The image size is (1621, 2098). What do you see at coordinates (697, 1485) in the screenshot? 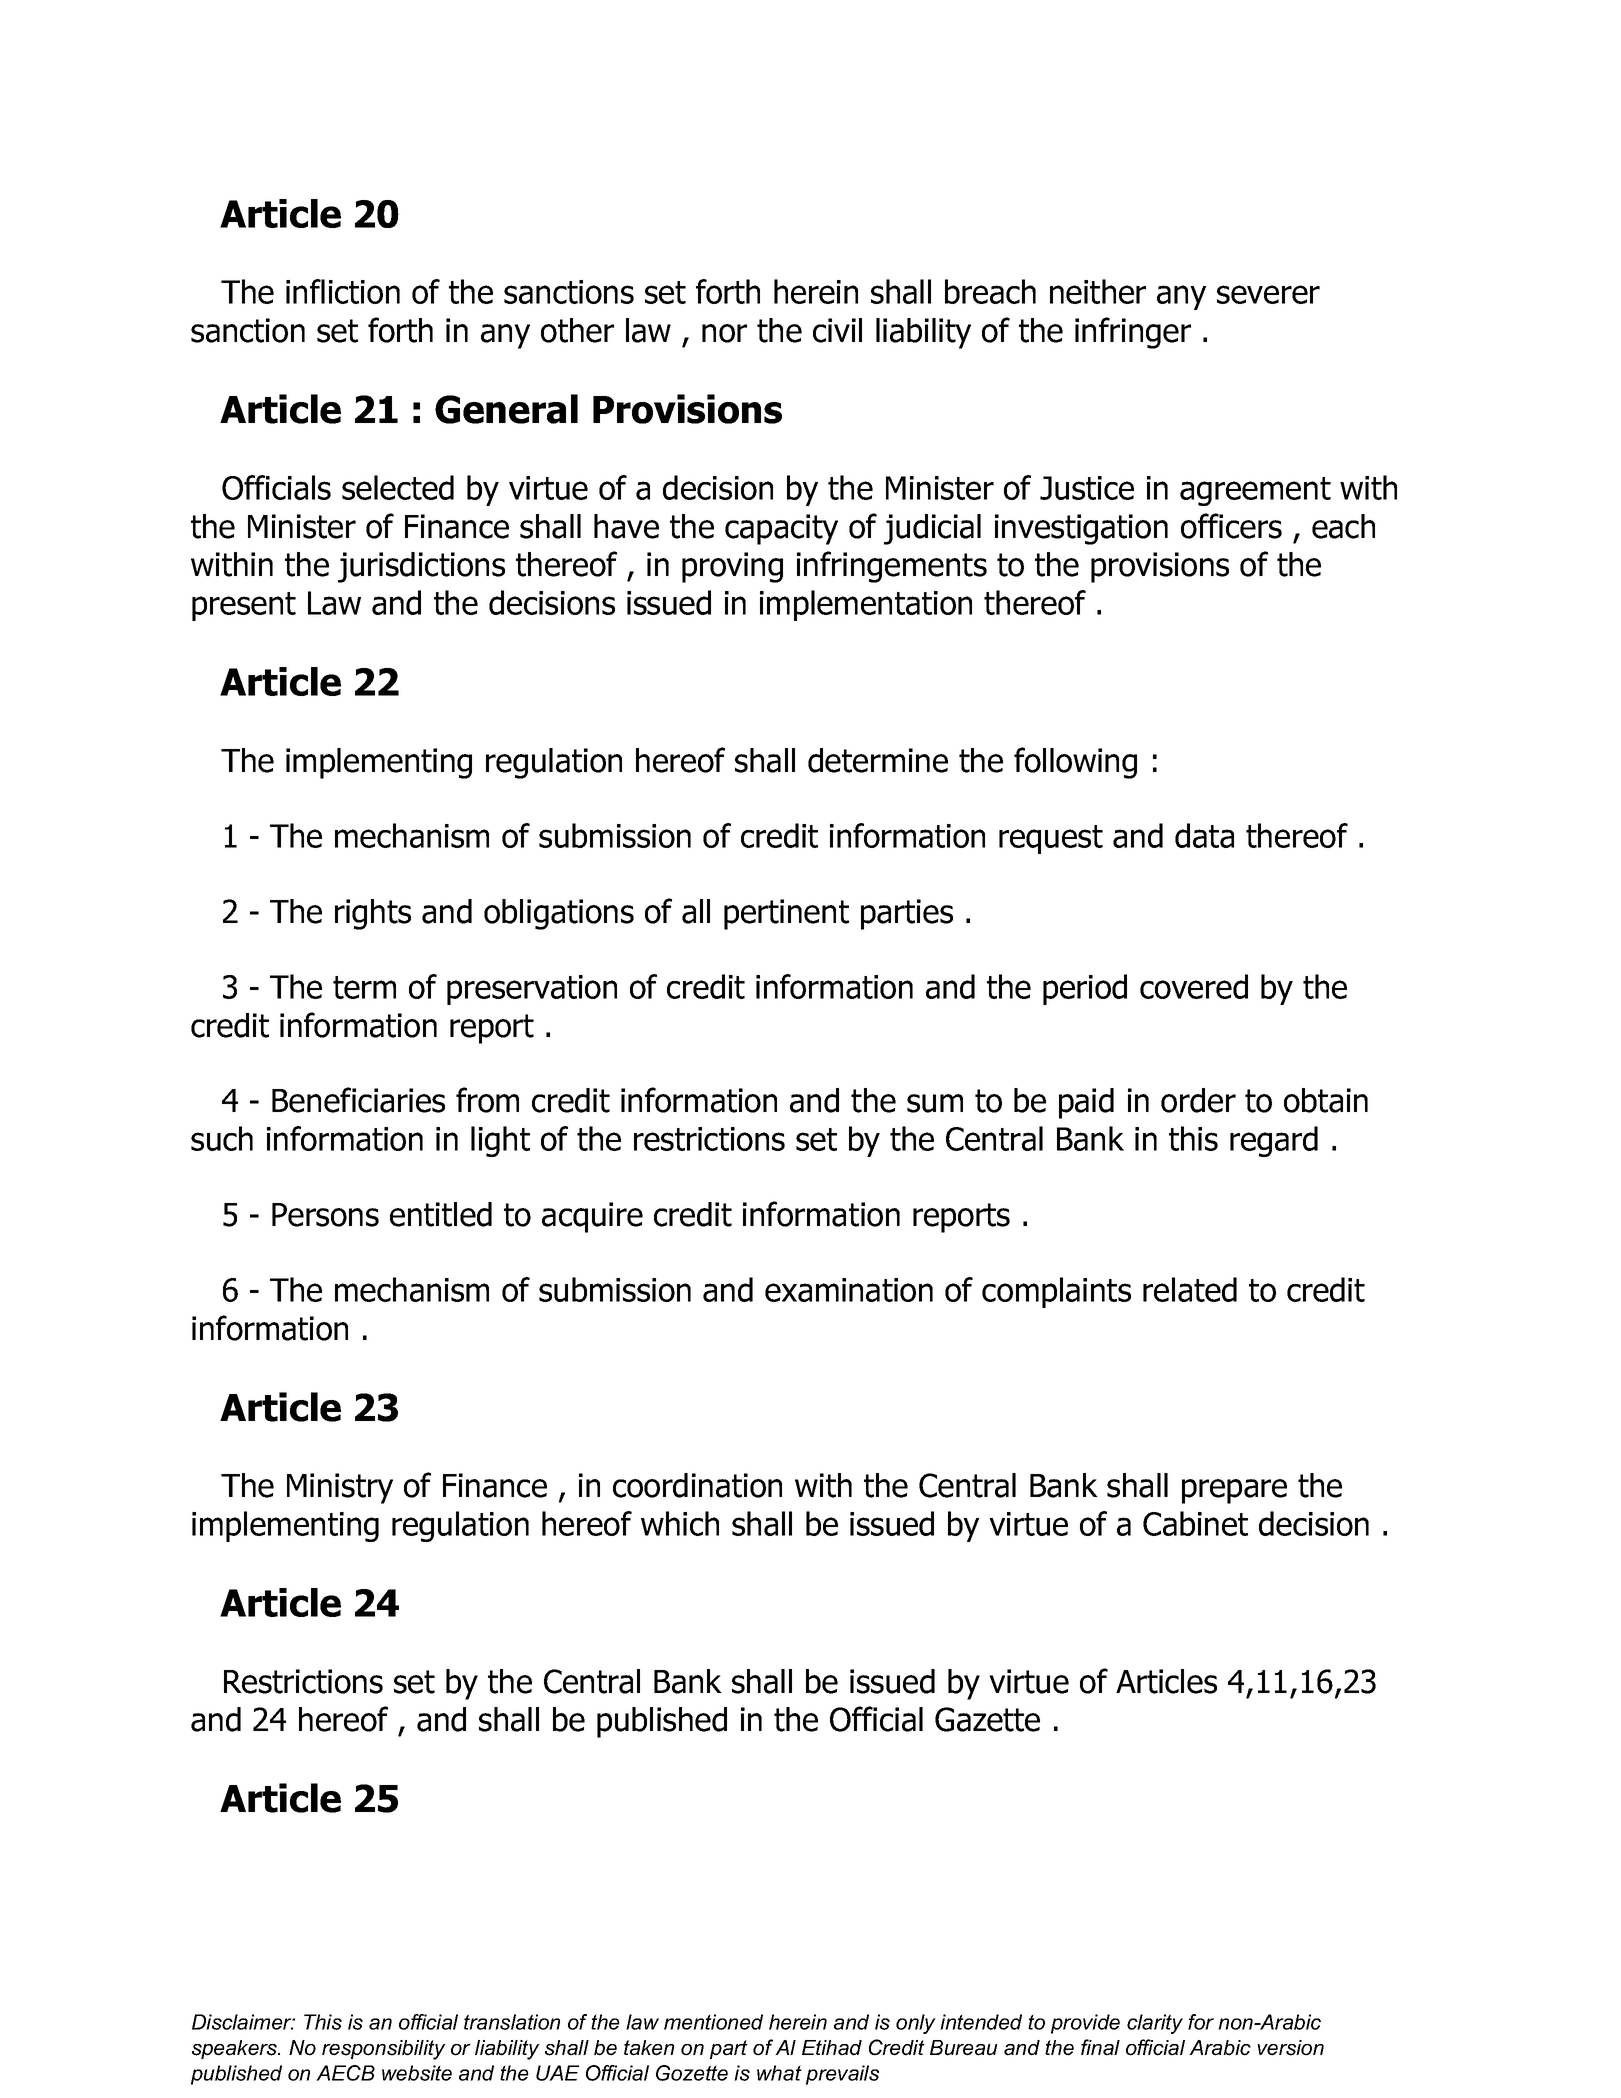
I see `coordination` at bounding box center [697, 1485].
